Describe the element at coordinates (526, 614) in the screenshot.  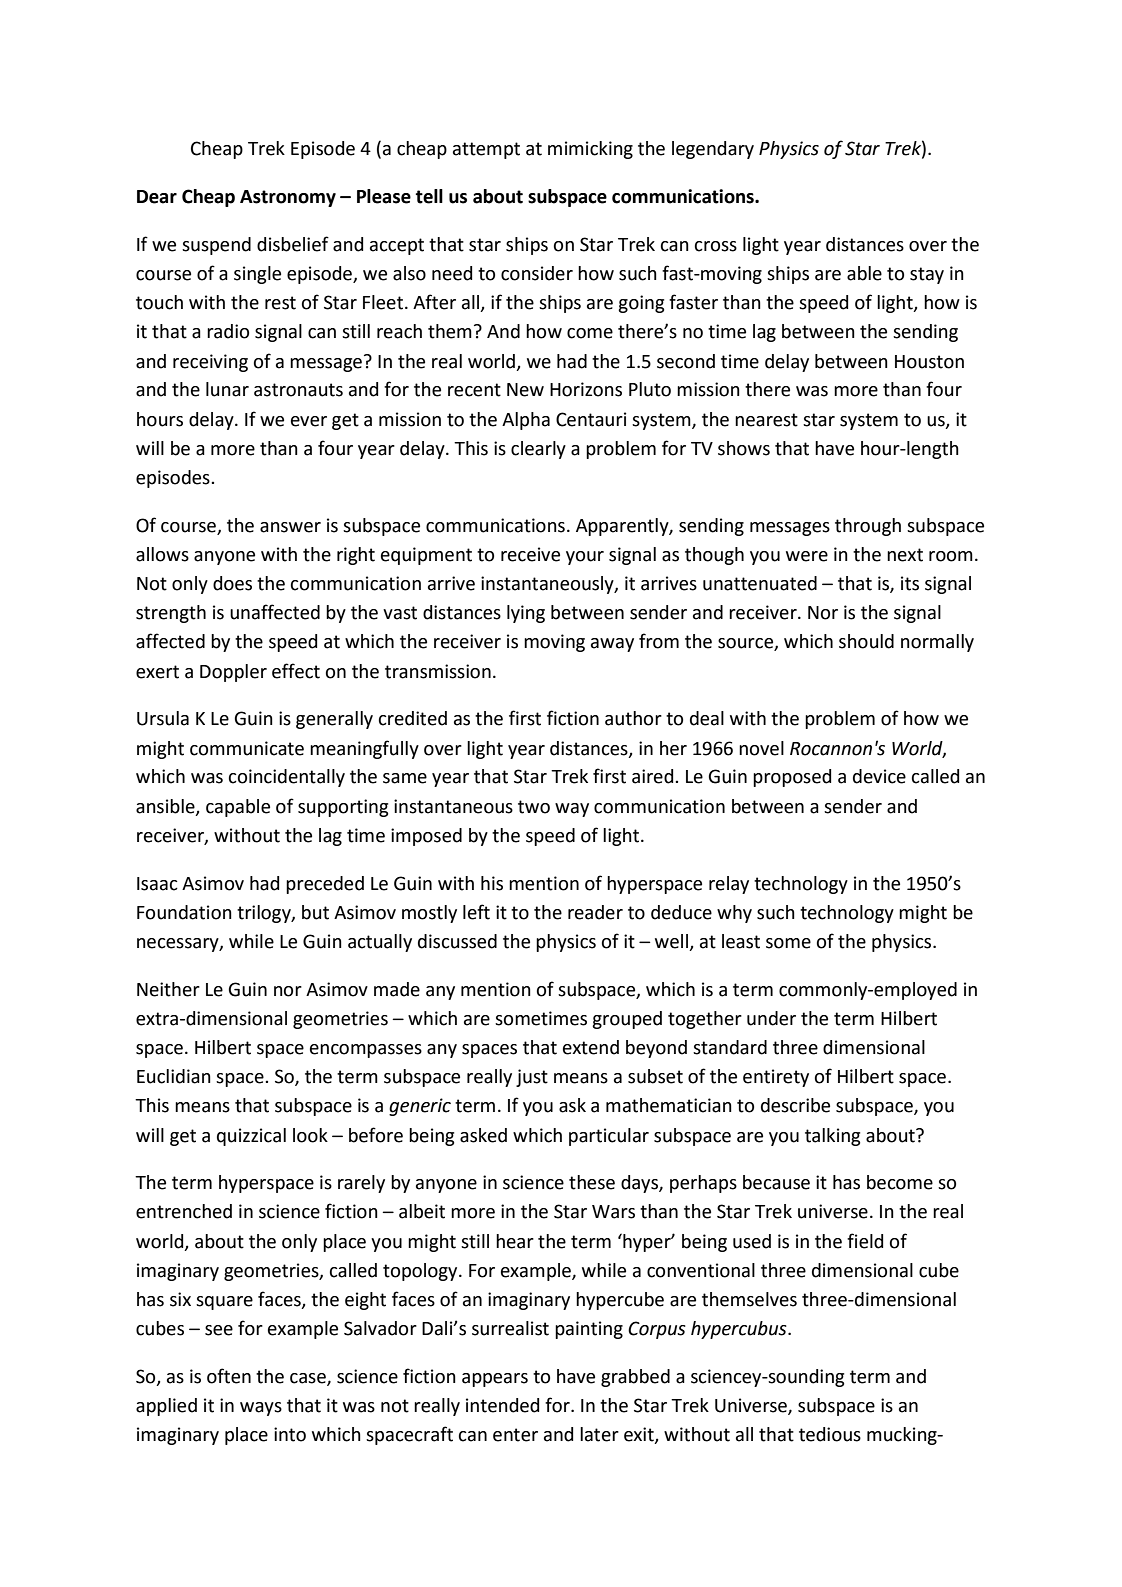
I see `lying` at that location.
